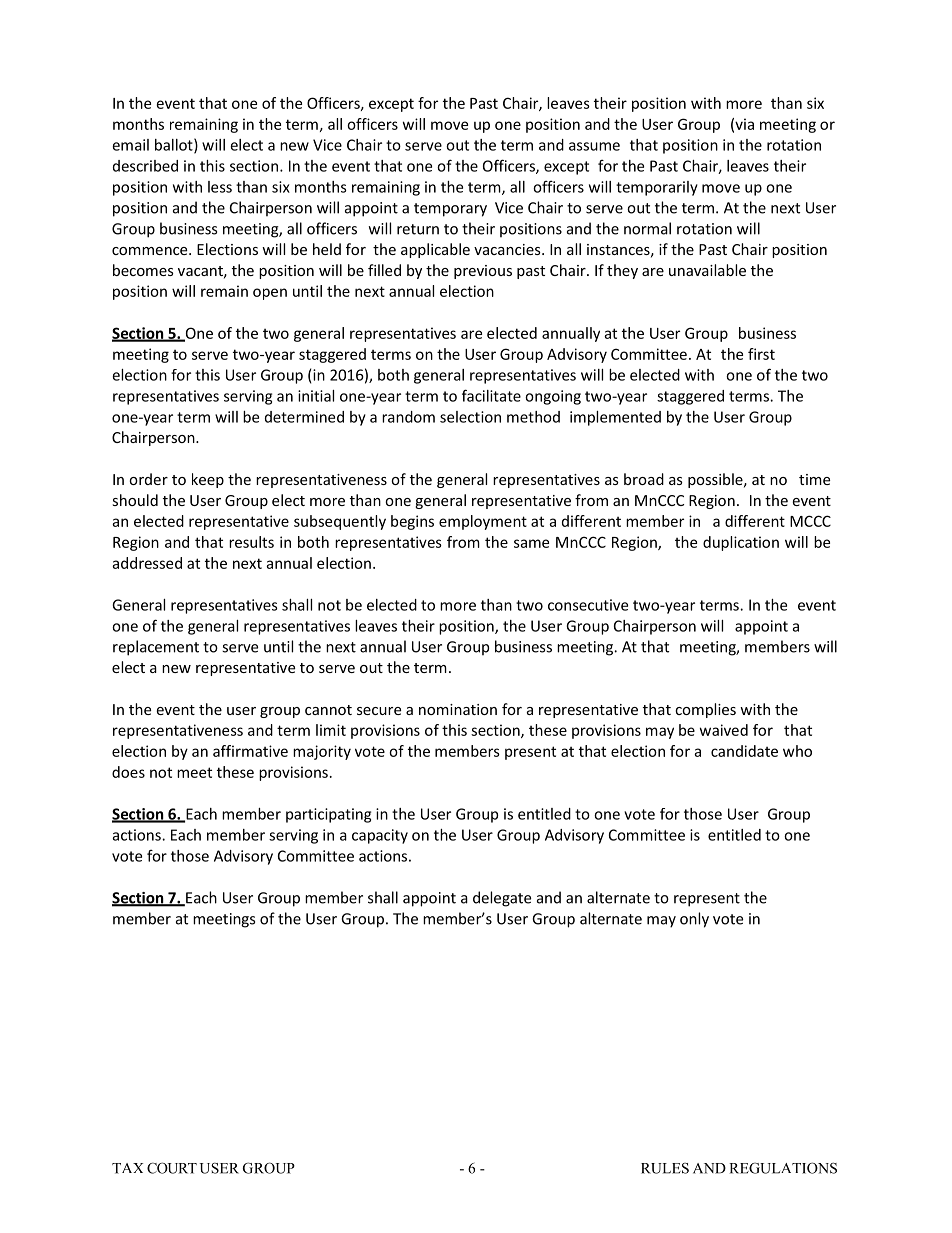 This document has width=952, height=1233. Describe the element at coordinates (744, 751) in the document. I see `candidate` at that location.
